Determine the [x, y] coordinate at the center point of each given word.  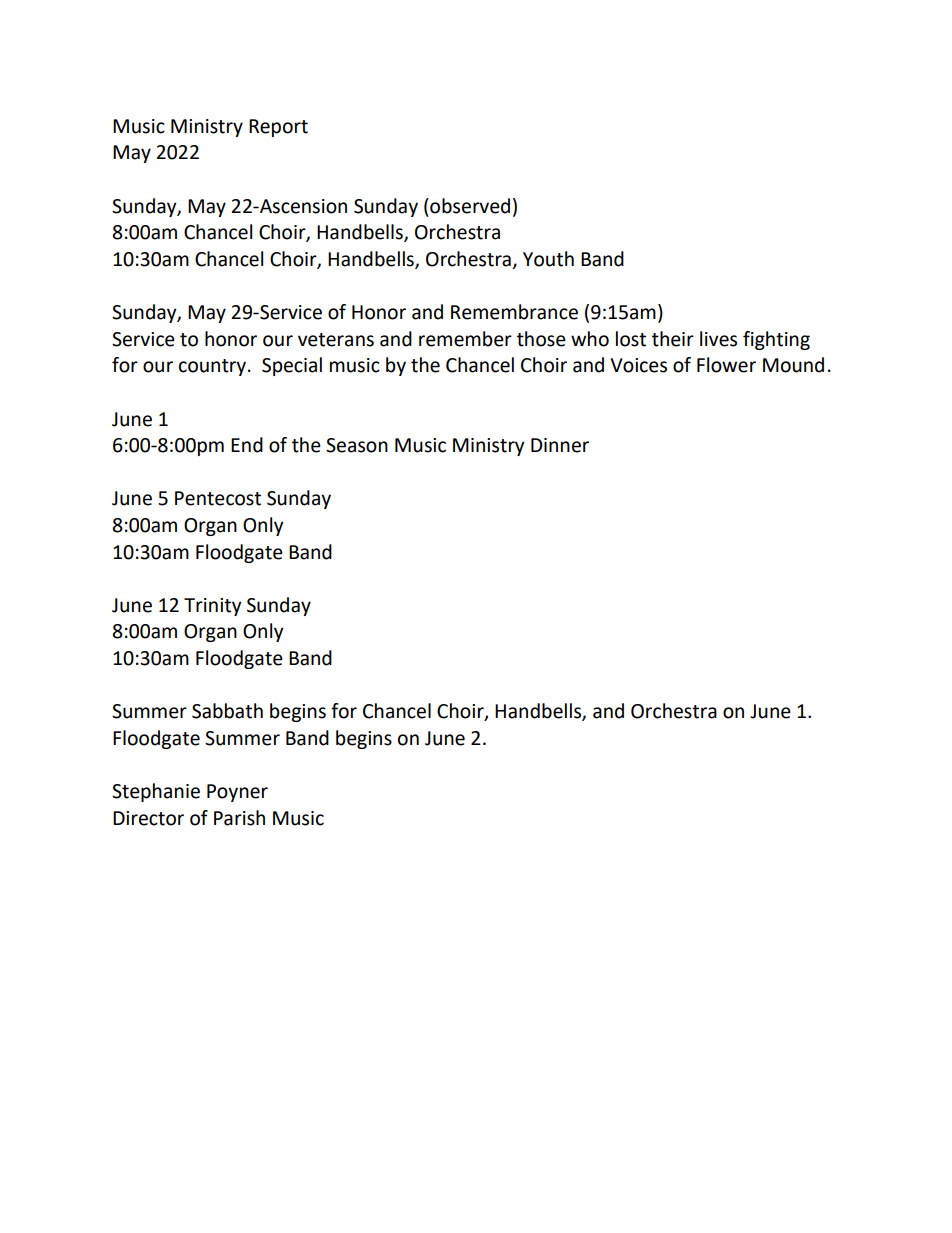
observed [469, 206]
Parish [239, 818]
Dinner [560, 445]
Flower [726, 365]
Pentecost [218, 498]
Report [278, 128]
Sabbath [227, 711]
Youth [548, 259]
